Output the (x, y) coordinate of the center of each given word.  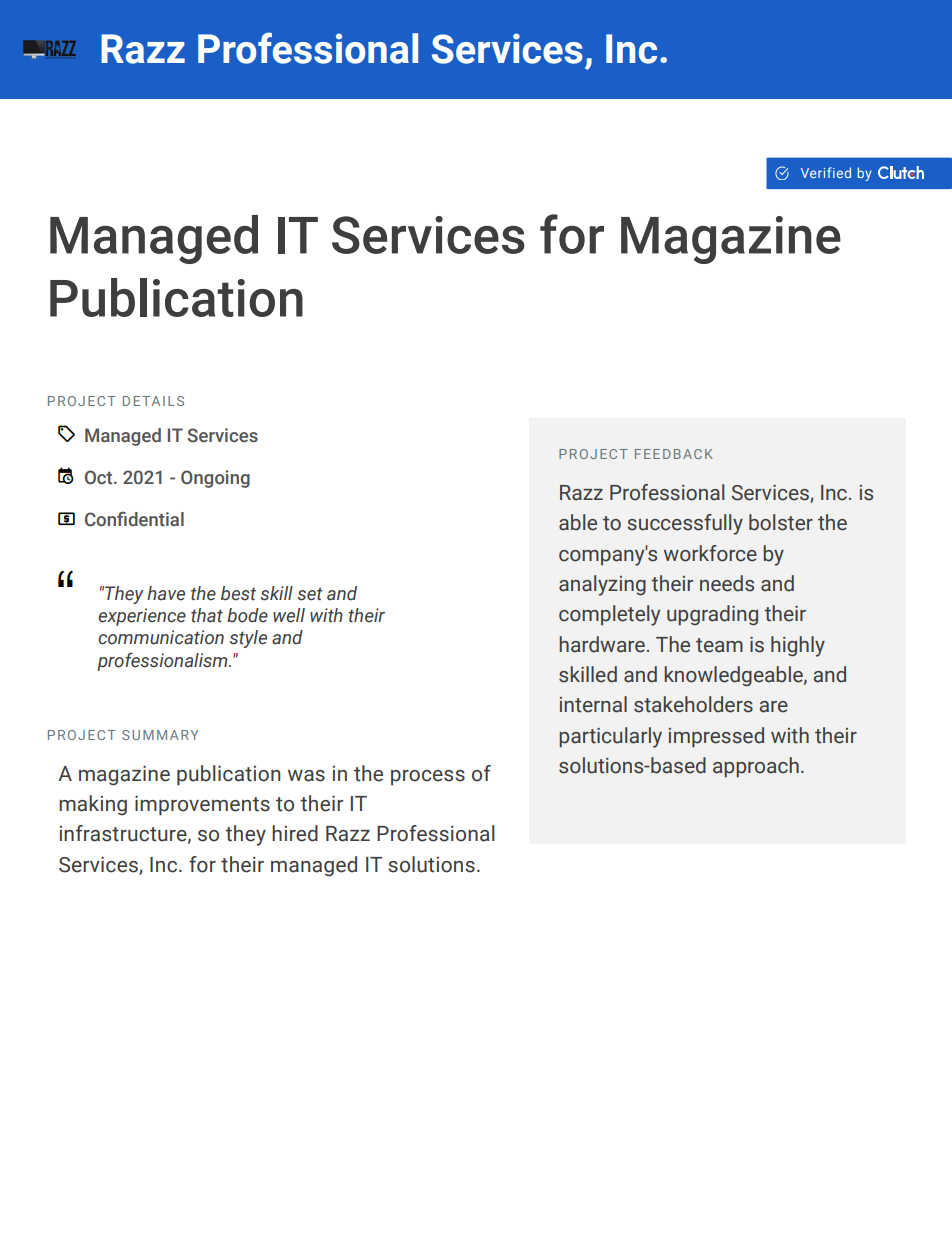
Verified (826, 172)
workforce (710, 553)
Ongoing (215, 479)
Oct (100, 477)
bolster (781, 522)
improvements (202, 805)
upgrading (712, 615)
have (166, 593)
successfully (685, 524)
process (428, 778)
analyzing (602, 585)
